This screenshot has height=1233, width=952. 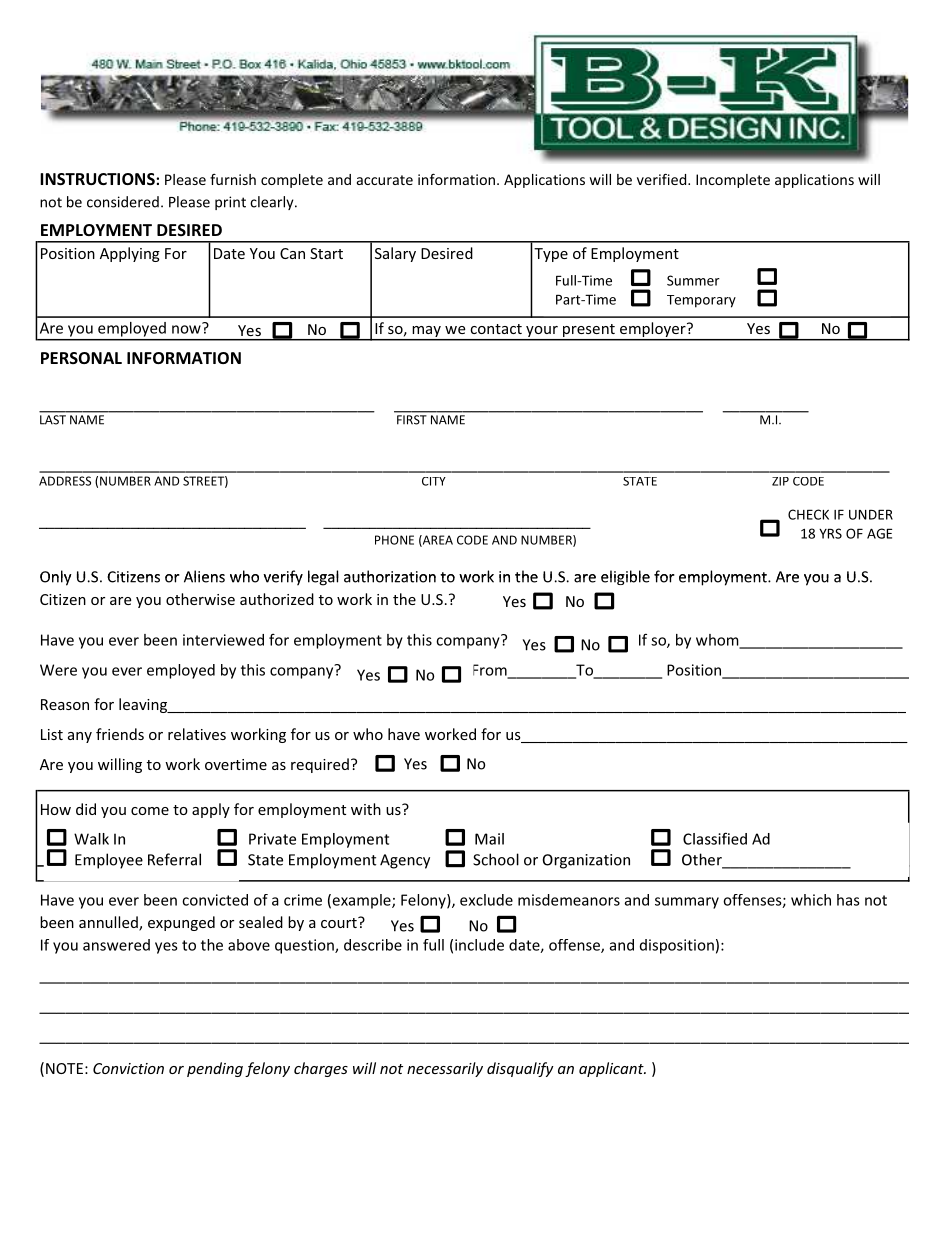 What do you see at coordinates (653, 331) in the screenshot?
I see `employer` at bounding box center [653, 331].
